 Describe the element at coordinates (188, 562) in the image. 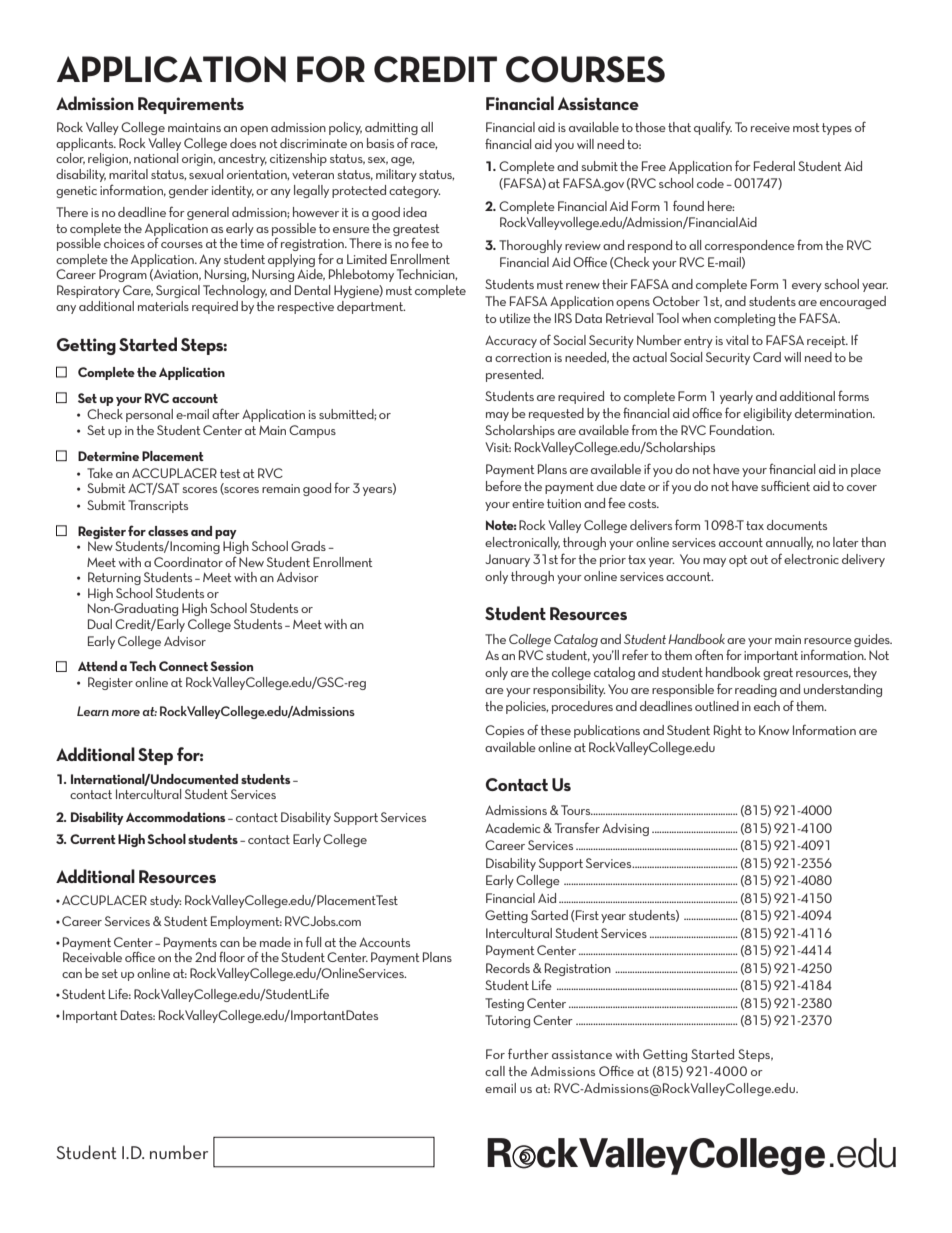

I see `Coordinator` at that location.
